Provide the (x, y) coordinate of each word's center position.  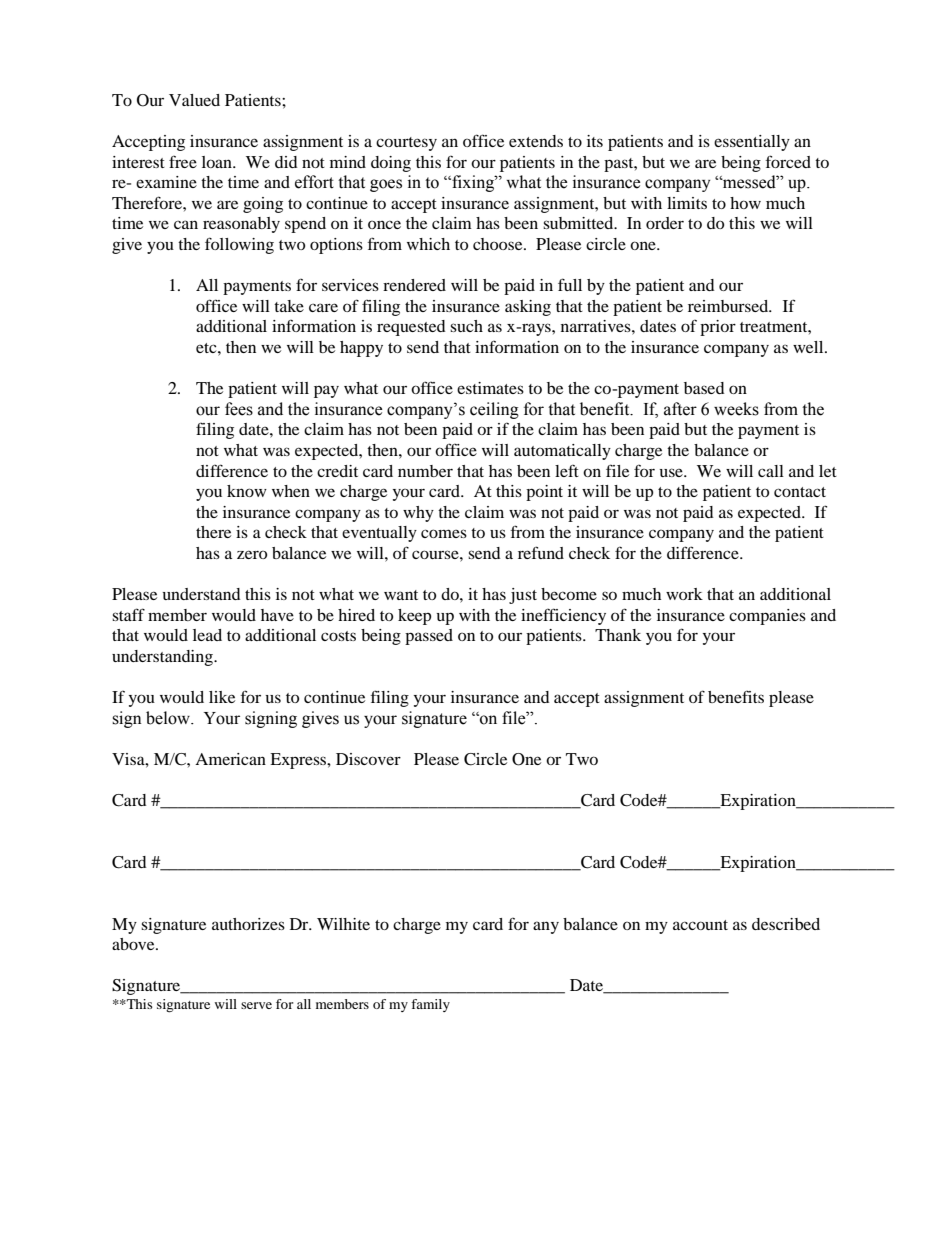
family (430, 1005)
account (700, 925)
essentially (752, 143)
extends (536, 141)
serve (256, 1005)
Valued (194, 100)
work (684, 594)
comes (444, 533)
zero (252, 554)
